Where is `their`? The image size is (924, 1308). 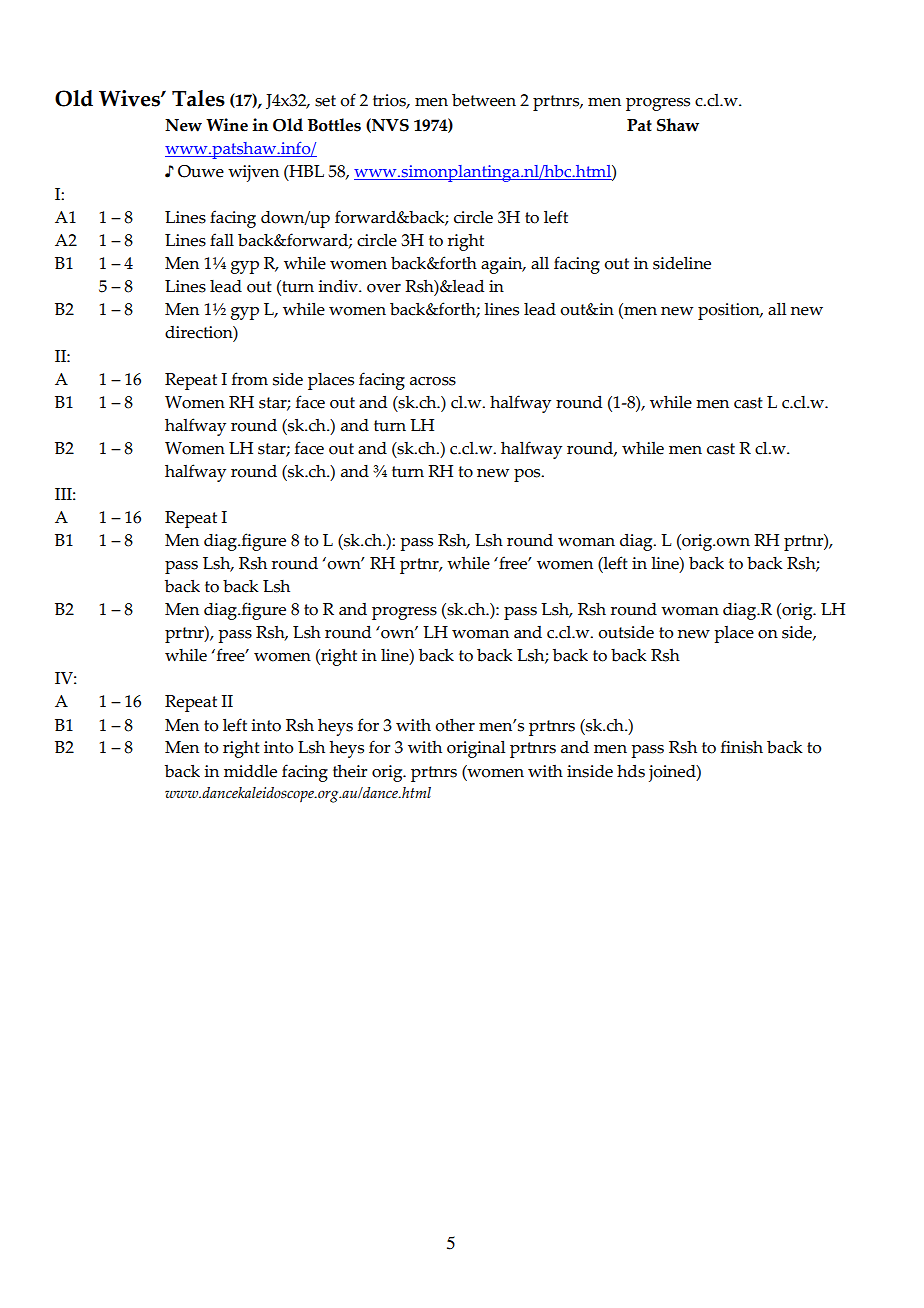 their is located at coordinates (350, 771).
